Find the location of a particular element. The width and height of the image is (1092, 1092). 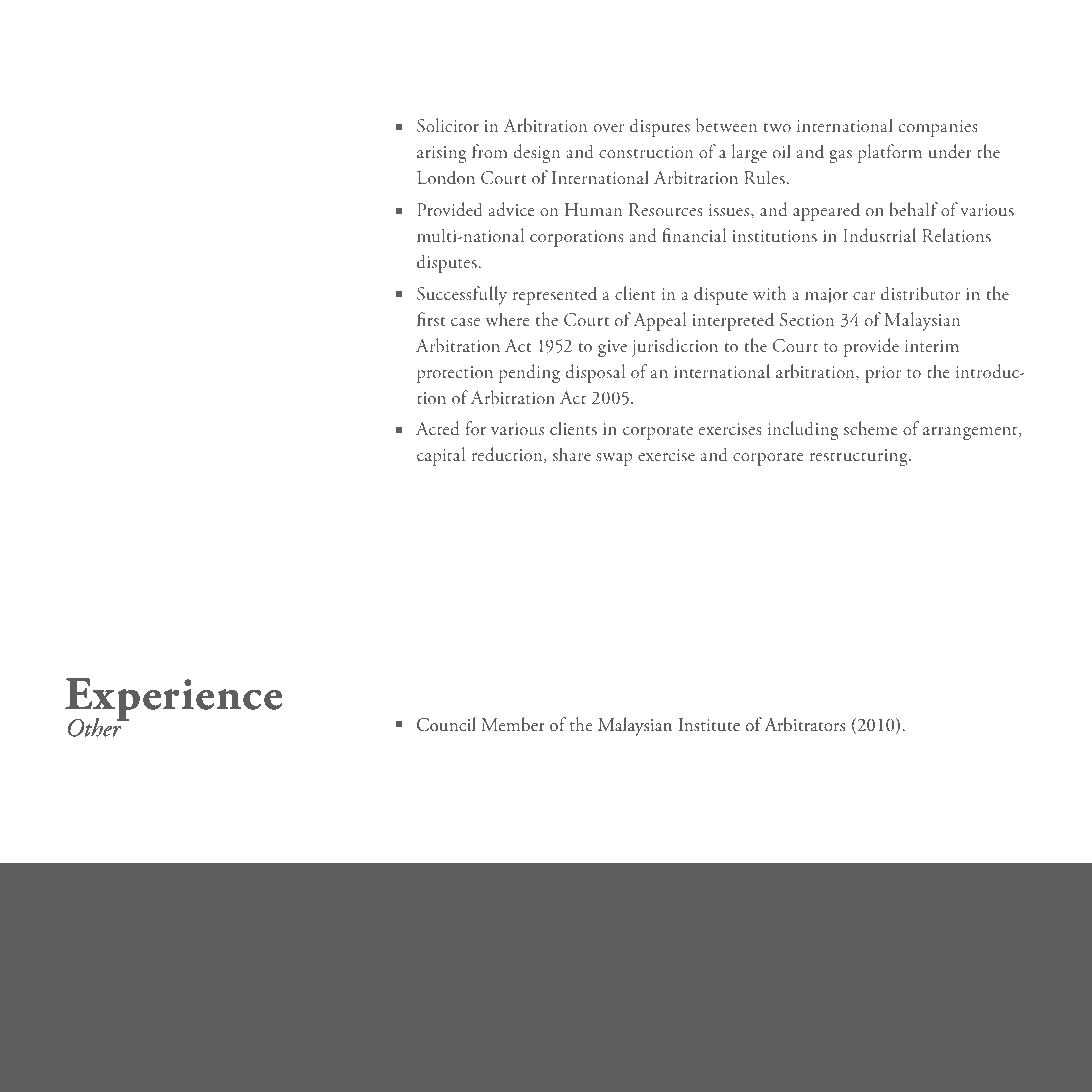

represented is located at coordinates (555, 295).
